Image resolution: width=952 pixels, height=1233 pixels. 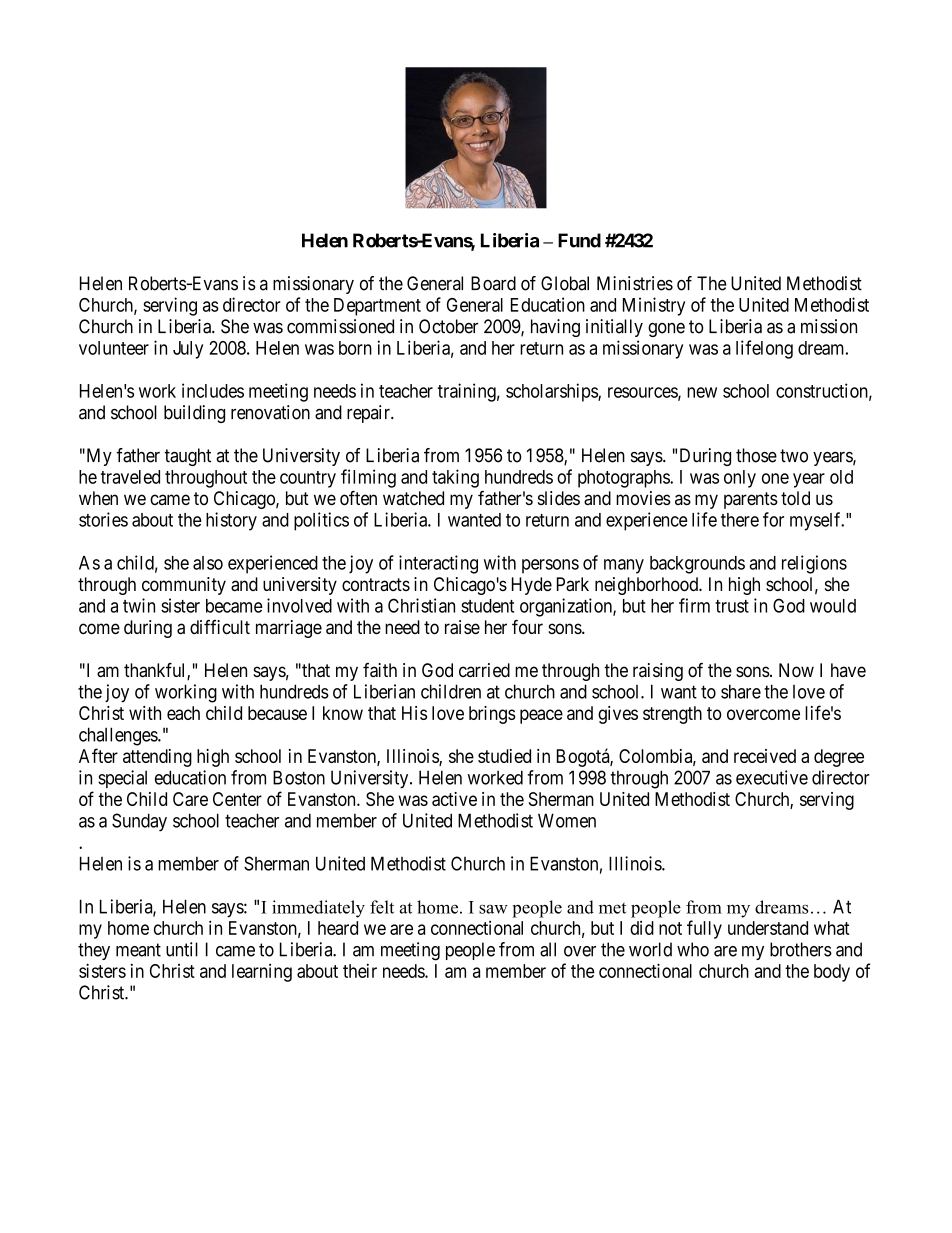 What do you see at coordinates (493, 909) in the image?
I see `saw` at bounding box center [493, 909].
